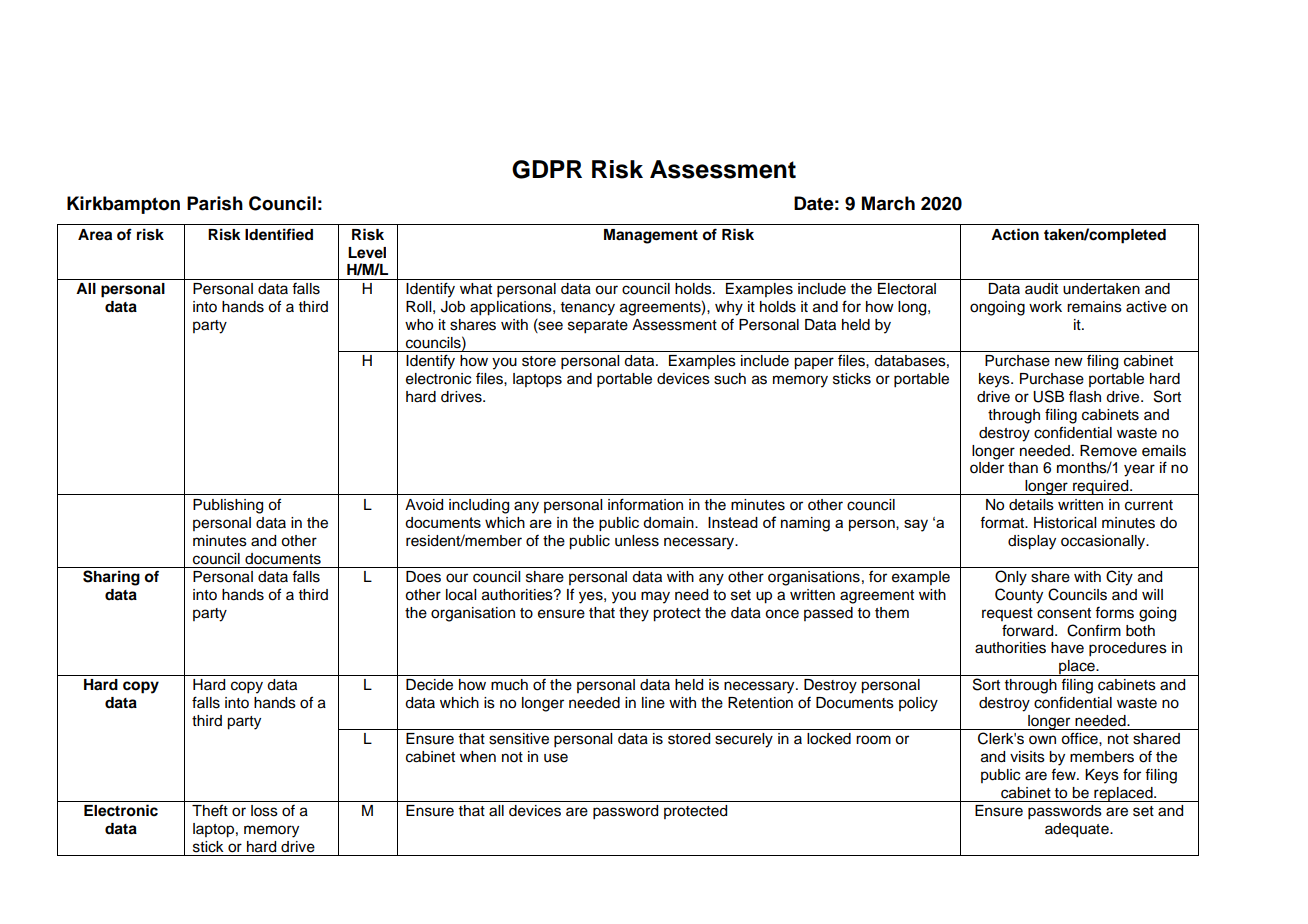  What do you see at coordinates (547, 169) in the screenshot?
I see `GDPR` at bounding box center [547, 169].
